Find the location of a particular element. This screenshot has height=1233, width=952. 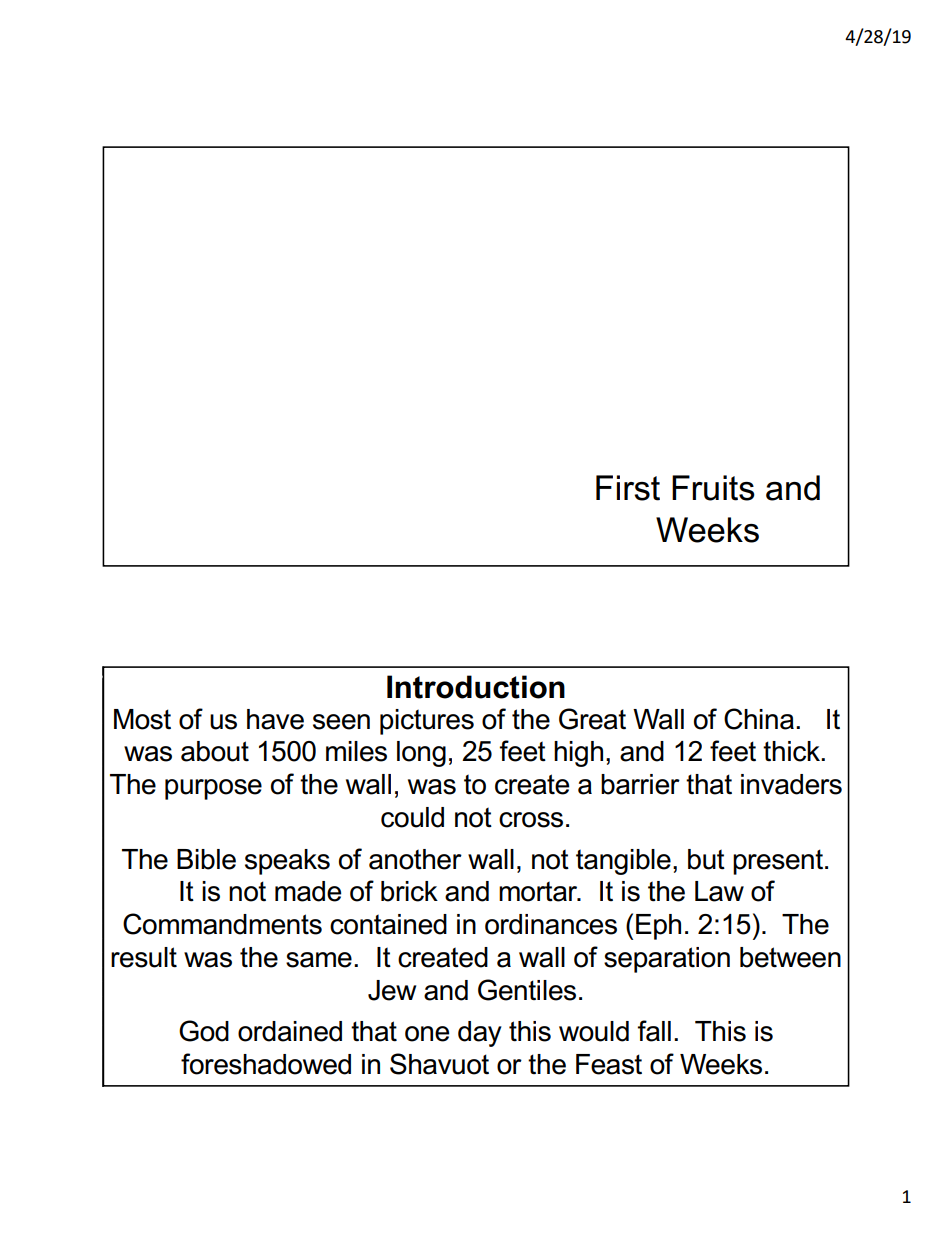

purpose is located at coordinates (213, 789).
